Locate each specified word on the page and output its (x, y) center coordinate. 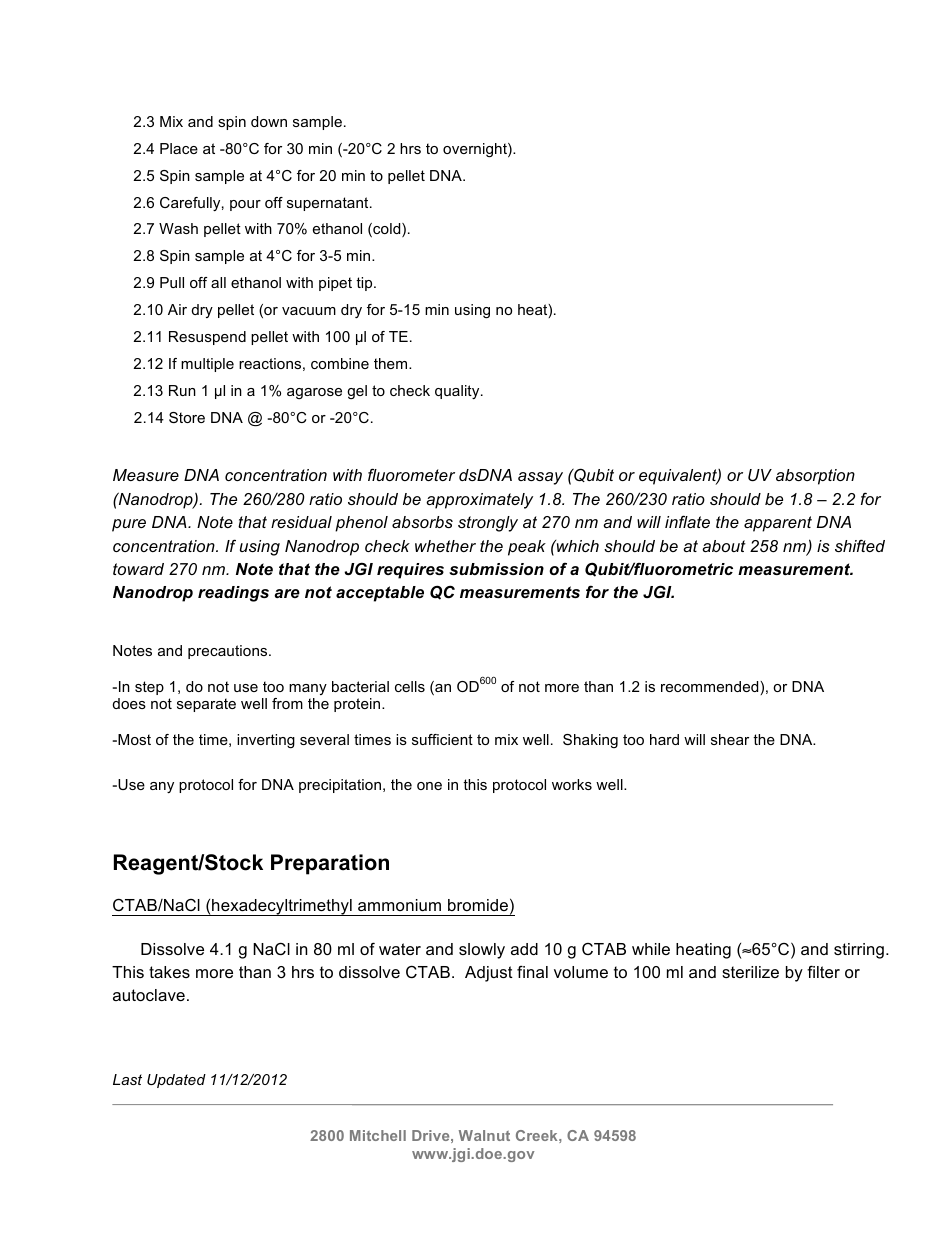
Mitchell (378, 1135)
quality (458, 392)
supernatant (329, 204)
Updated (176, 1081)
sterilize (750, 972)
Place (179, 148)
